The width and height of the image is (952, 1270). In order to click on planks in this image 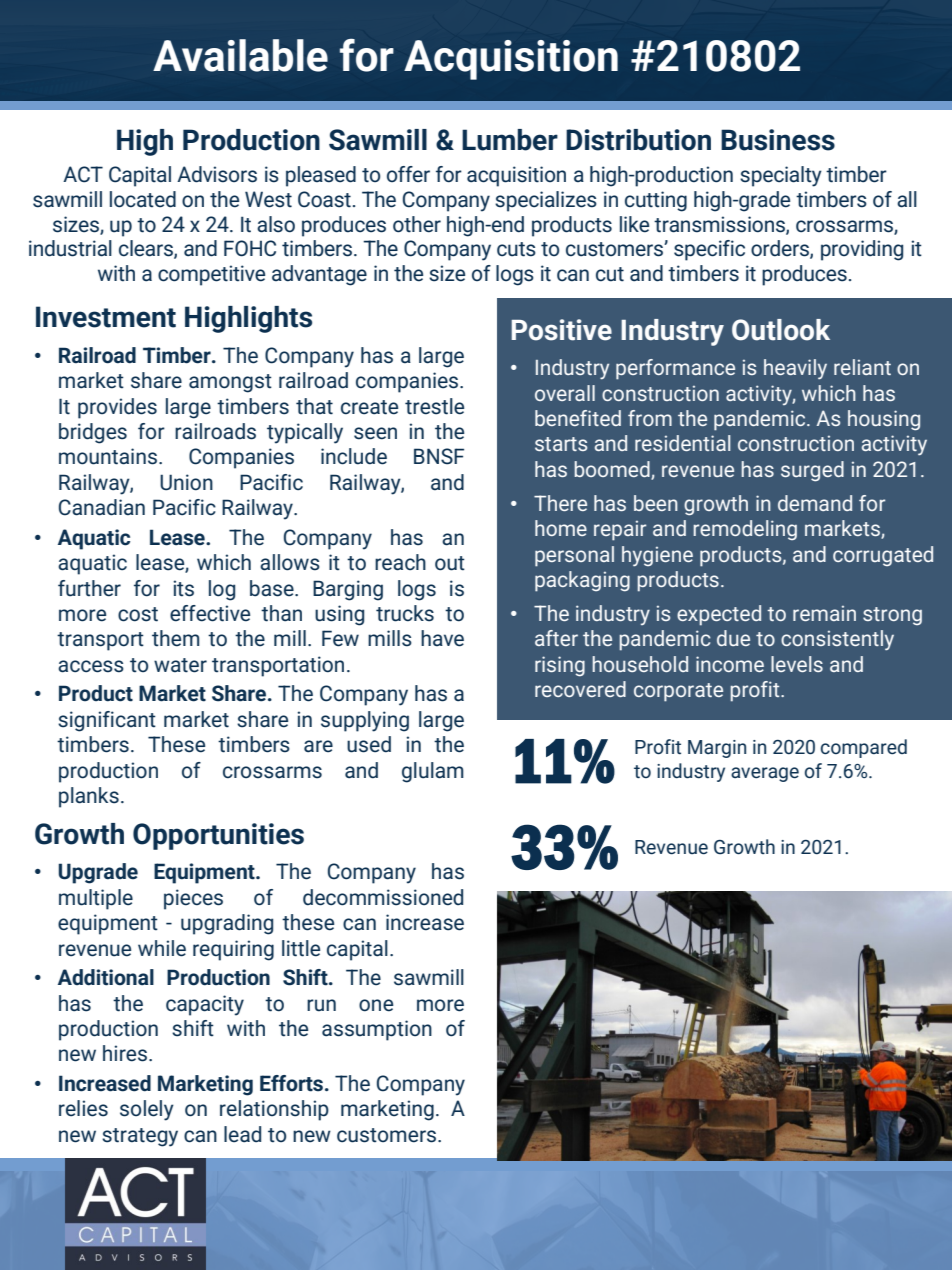, I will do `click(89, 797)`.
